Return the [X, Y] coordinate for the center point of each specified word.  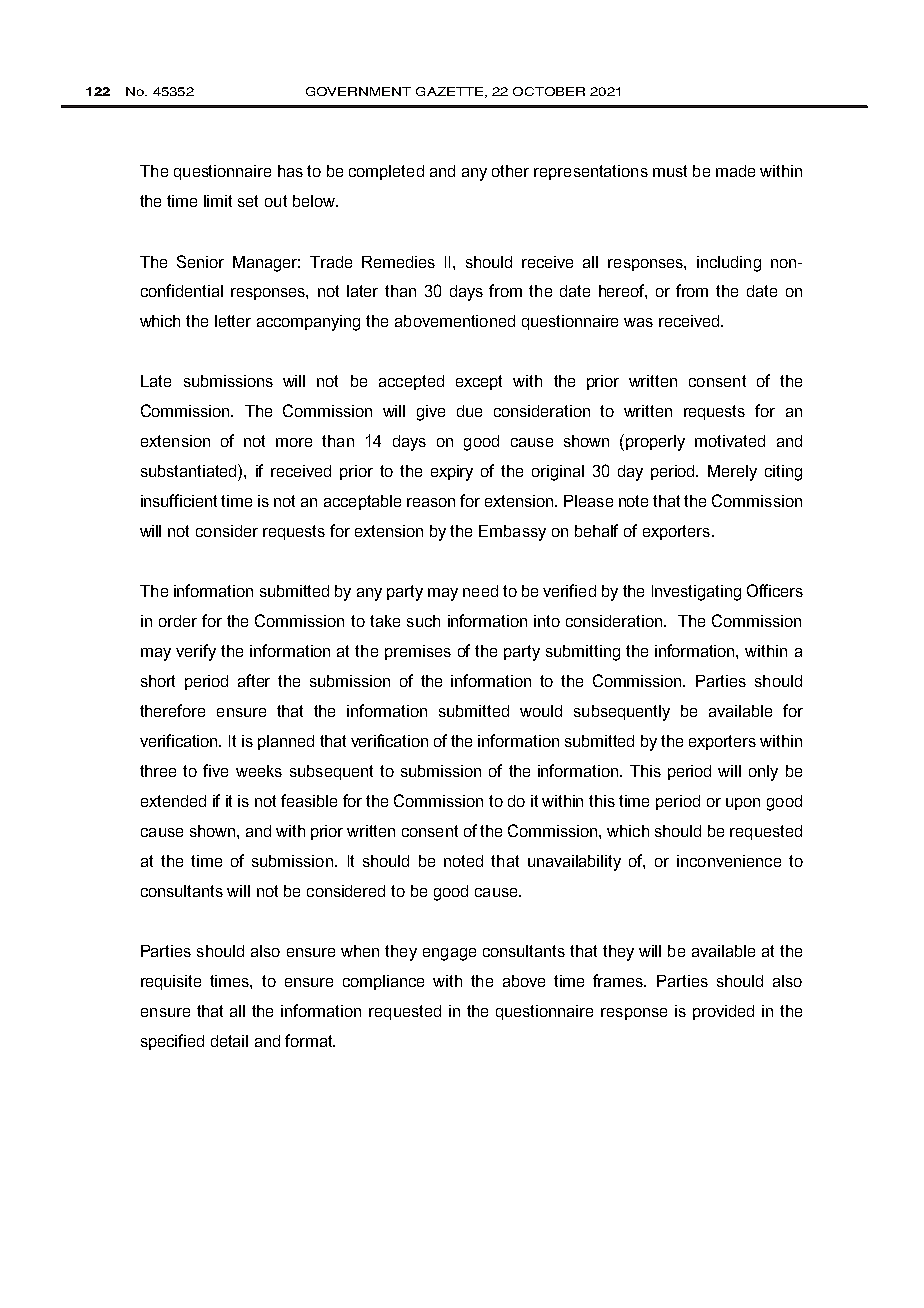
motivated [730, 441]
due [469, 411]
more [294, 442]
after [254, 680]
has [290, 171]
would [541, 711]
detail [229, 1041]
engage [449, 954]
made [735, 171]
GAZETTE [451, 92]
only [763, 773]
